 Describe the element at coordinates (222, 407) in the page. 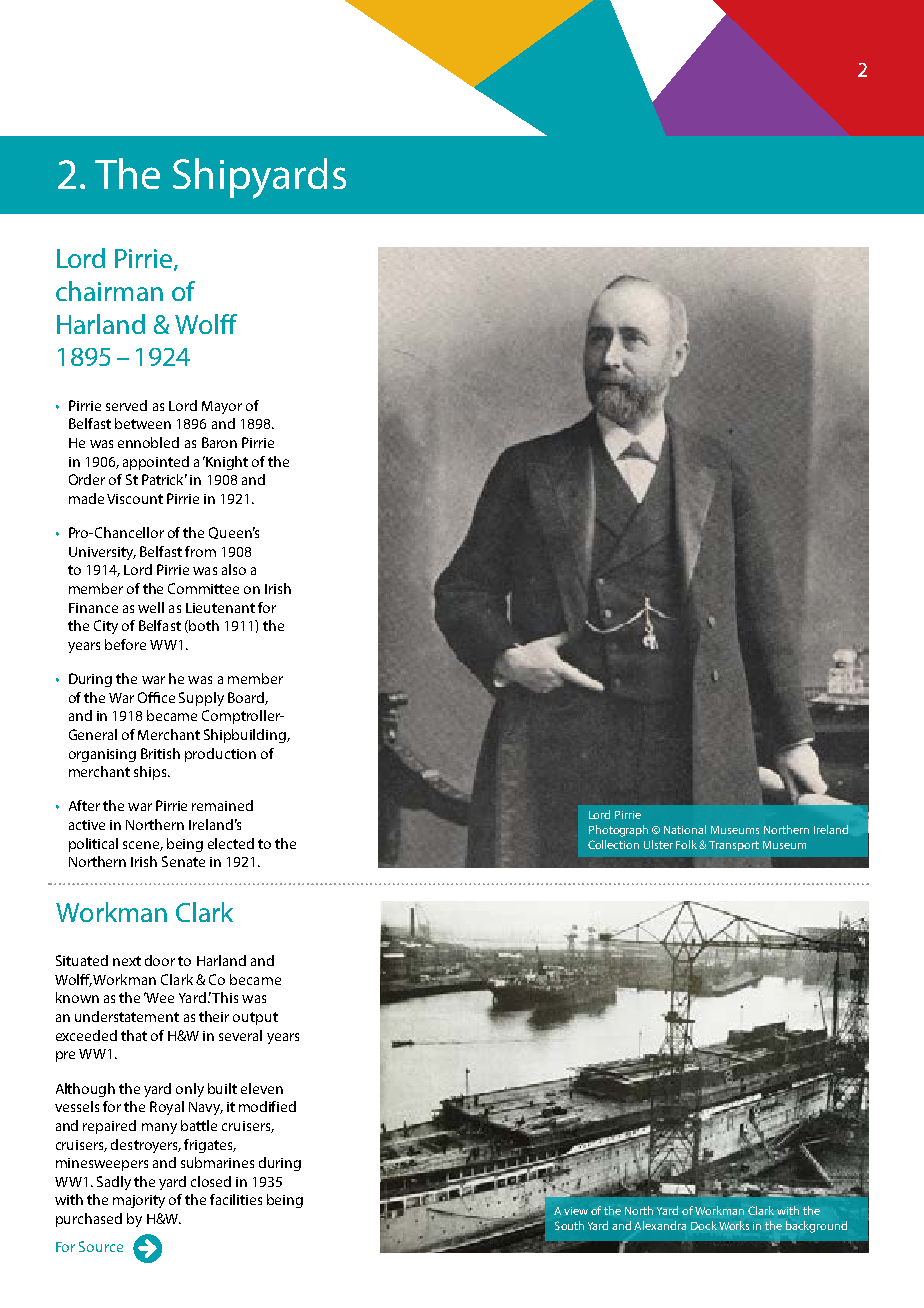

I see `Mayor` at that location.
